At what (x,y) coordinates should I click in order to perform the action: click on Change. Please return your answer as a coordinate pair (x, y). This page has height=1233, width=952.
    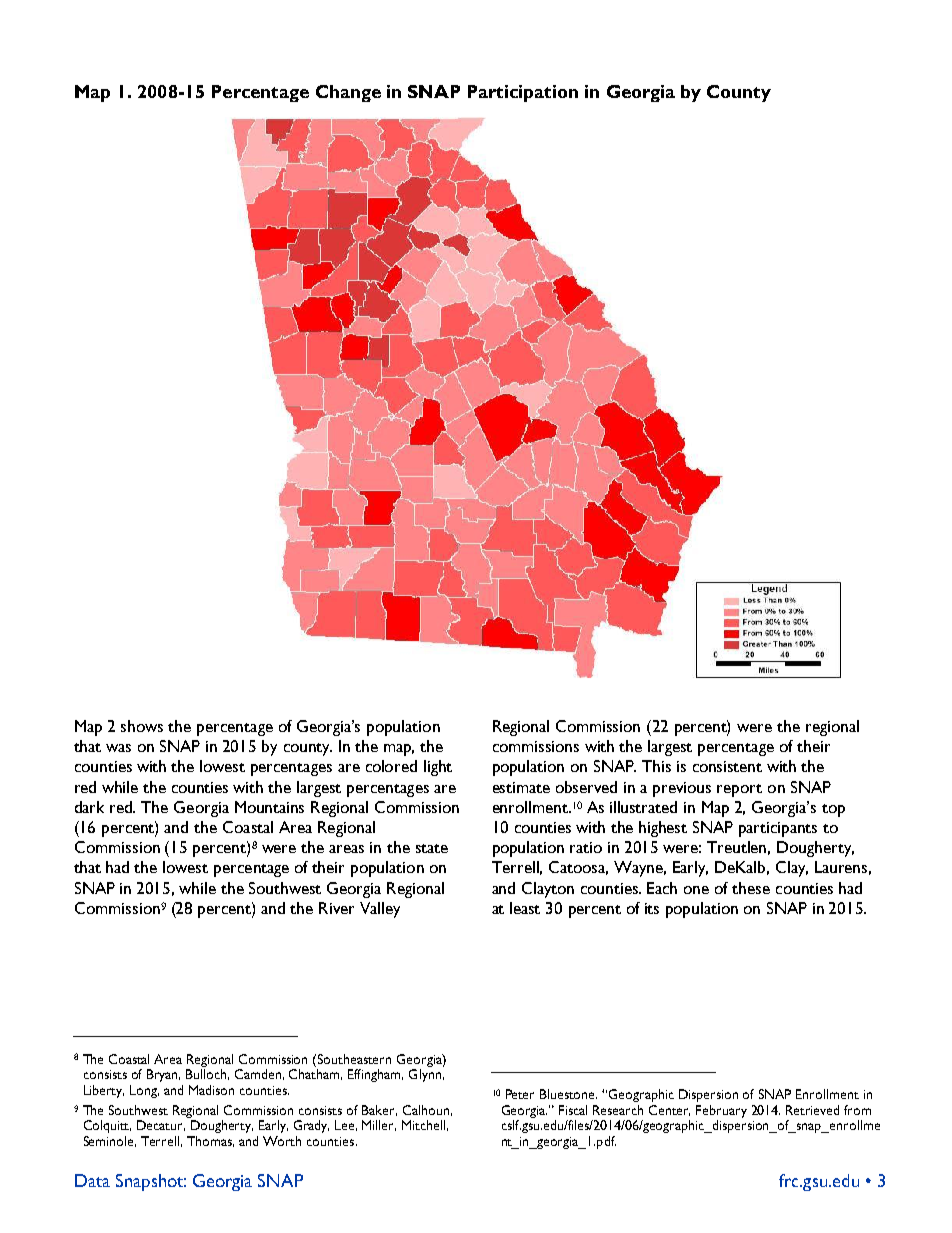
    Looking at the image, I should click on (348, 93).
